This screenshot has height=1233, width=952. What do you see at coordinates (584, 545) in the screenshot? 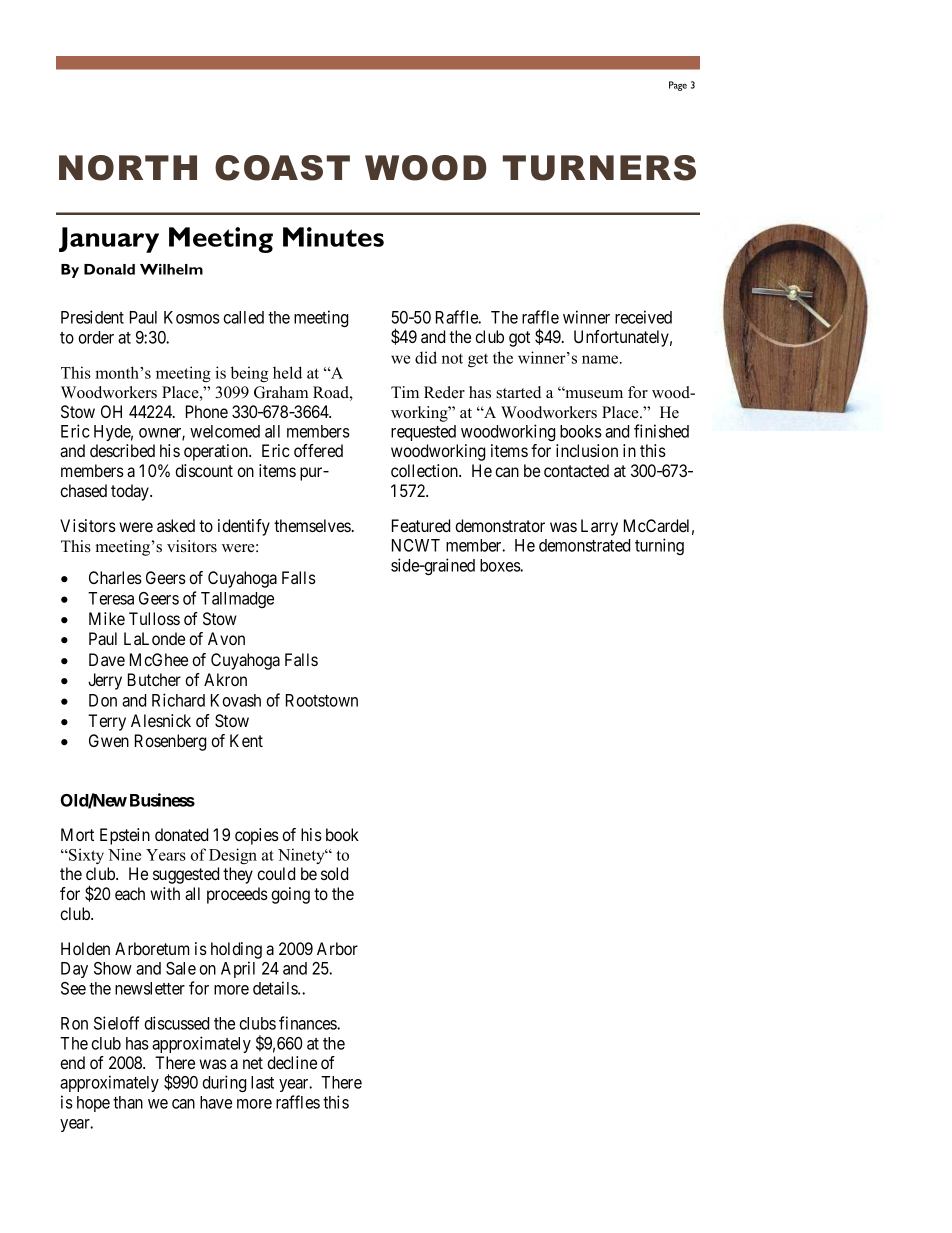
I see `demonstrated` at bounding box center [584, 545].
